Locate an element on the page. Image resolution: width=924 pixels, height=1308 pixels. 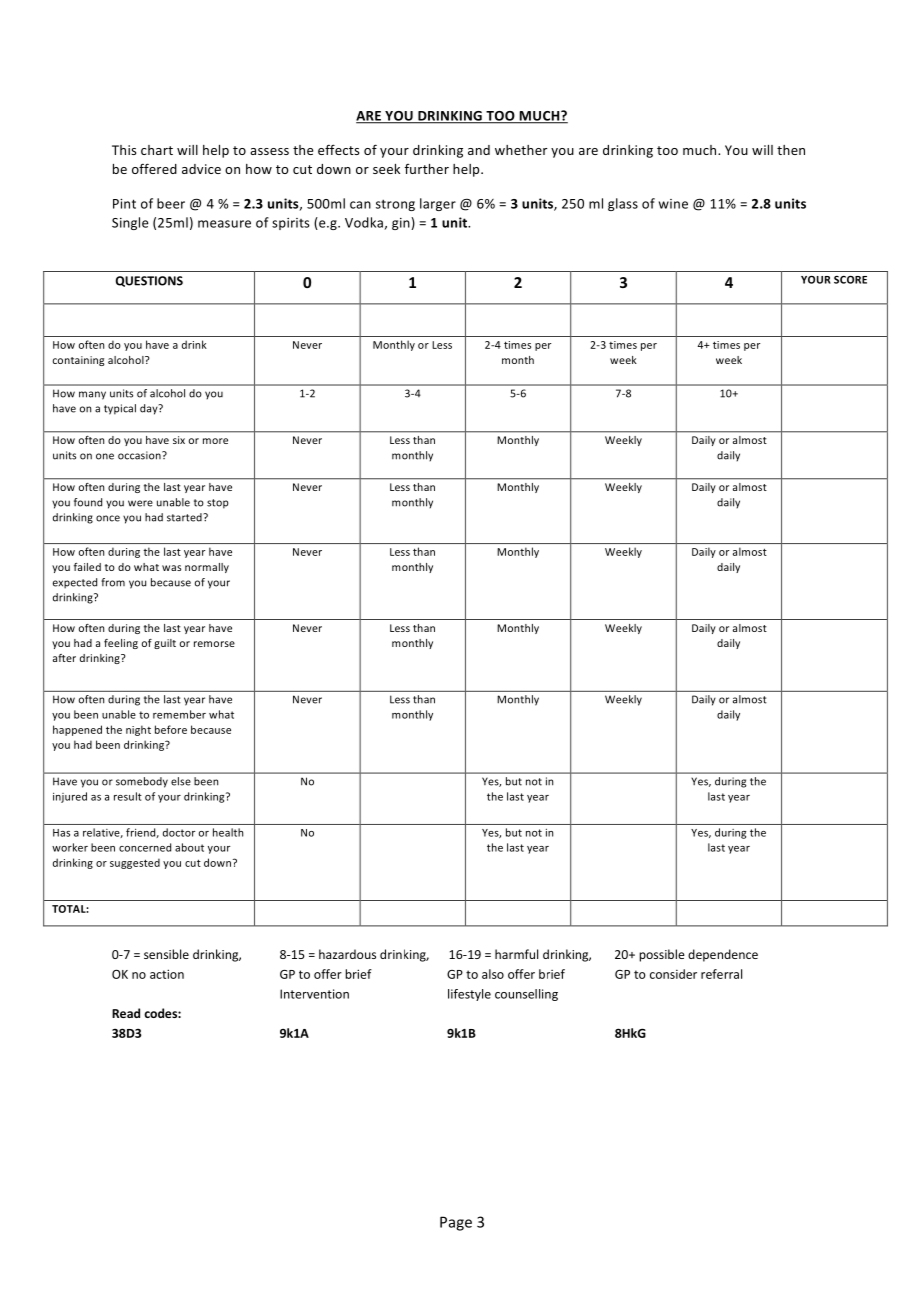
consider is located at coordinates (673, 974).
